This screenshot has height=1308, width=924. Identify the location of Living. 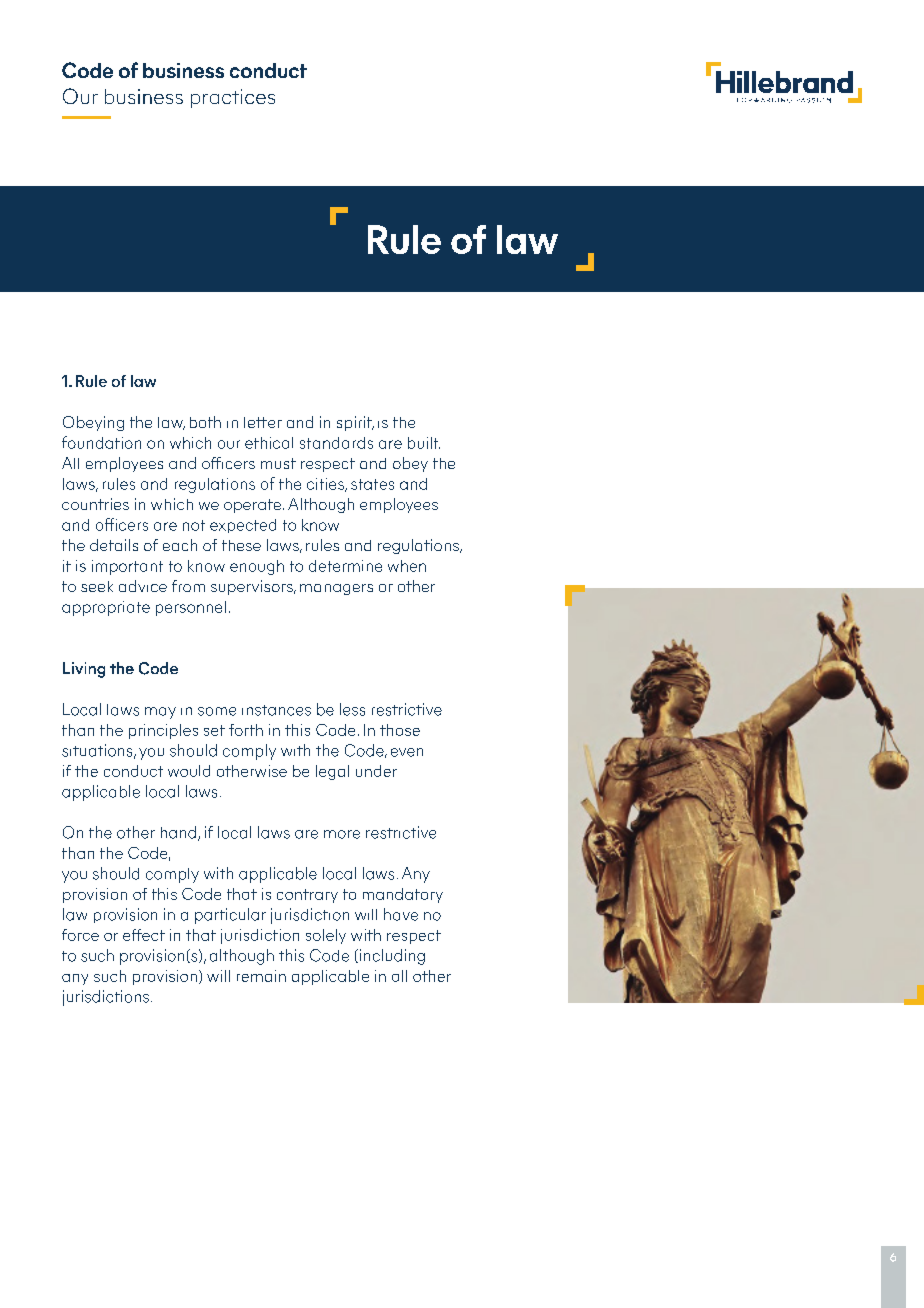
(84, 670).
